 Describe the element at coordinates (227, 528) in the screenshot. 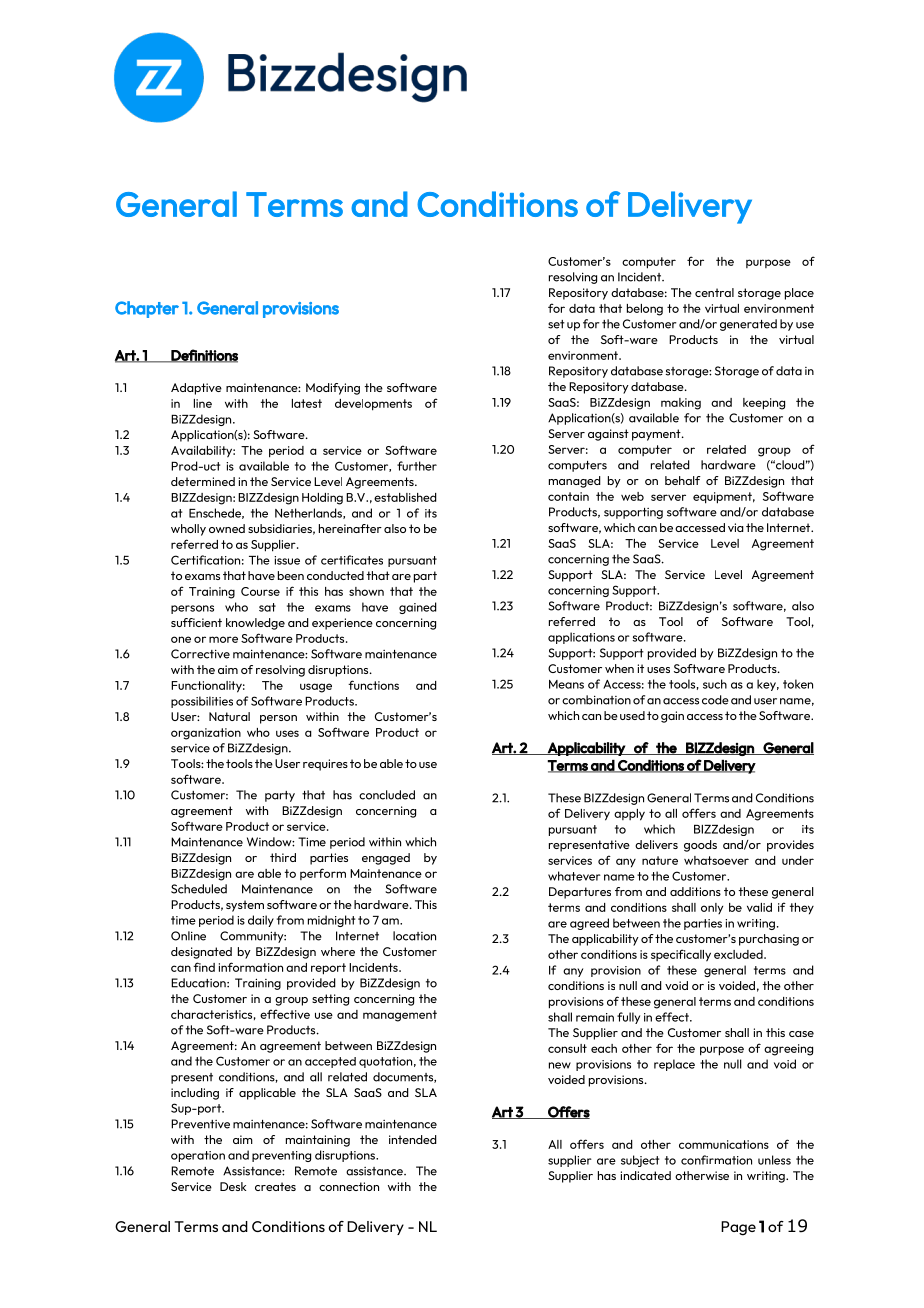

I see `owned` at that location.
